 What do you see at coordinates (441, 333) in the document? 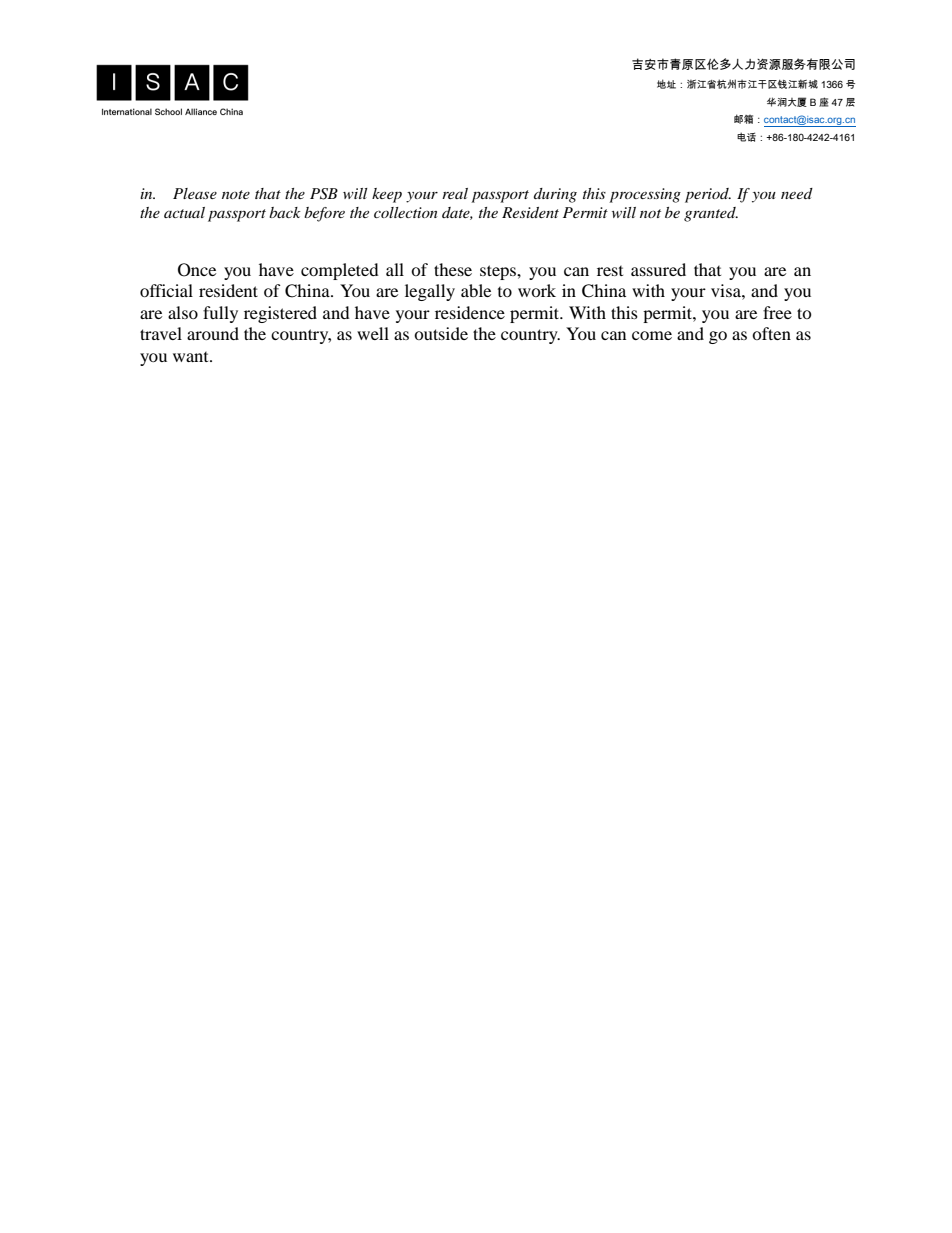
I see `outside` at bounding box center [441, 333].
